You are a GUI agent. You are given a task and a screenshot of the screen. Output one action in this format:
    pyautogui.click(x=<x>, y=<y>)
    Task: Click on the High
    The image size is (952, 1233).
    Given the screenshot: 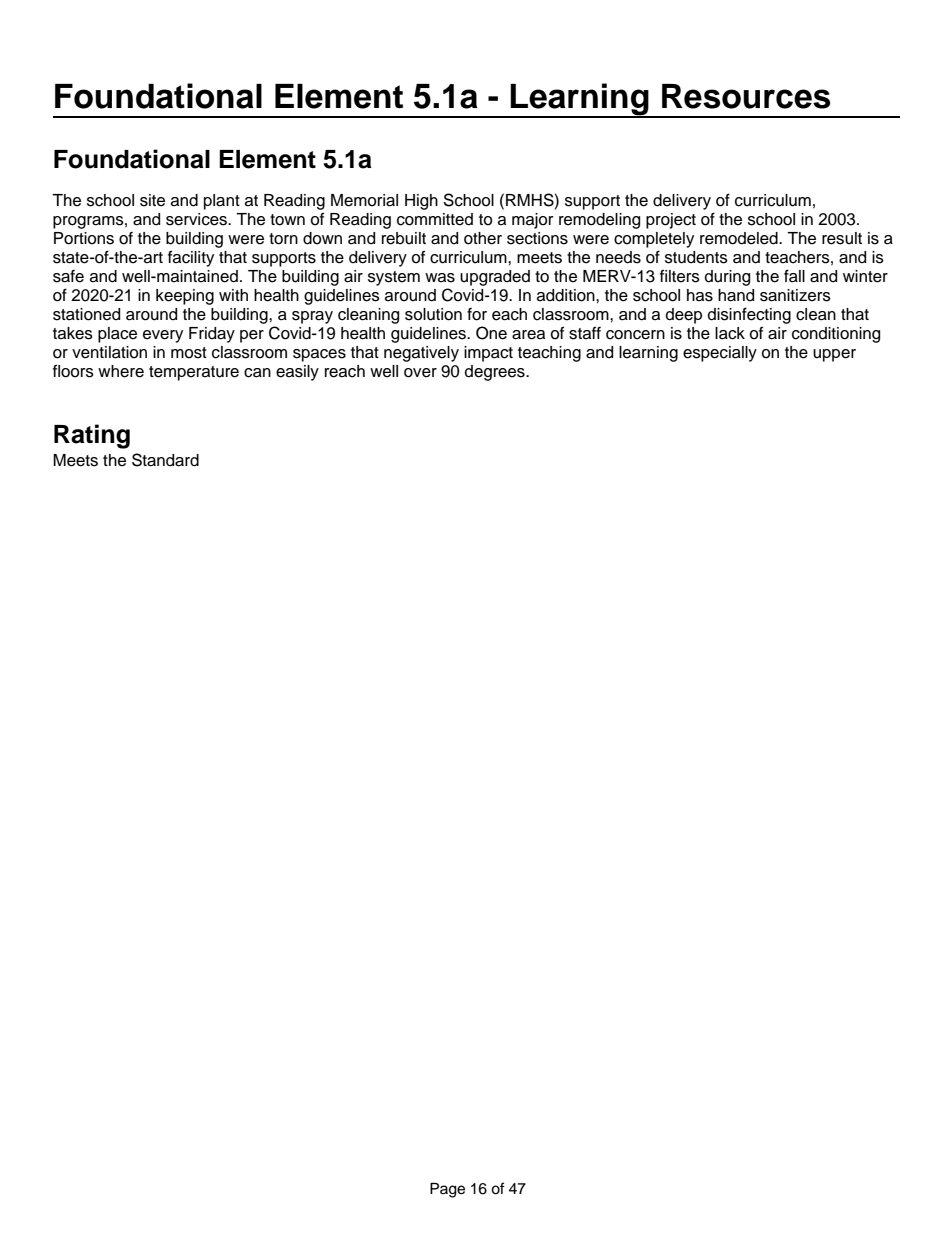 What is the action you would take?
    pyautogui.click(x=421, y=202)
